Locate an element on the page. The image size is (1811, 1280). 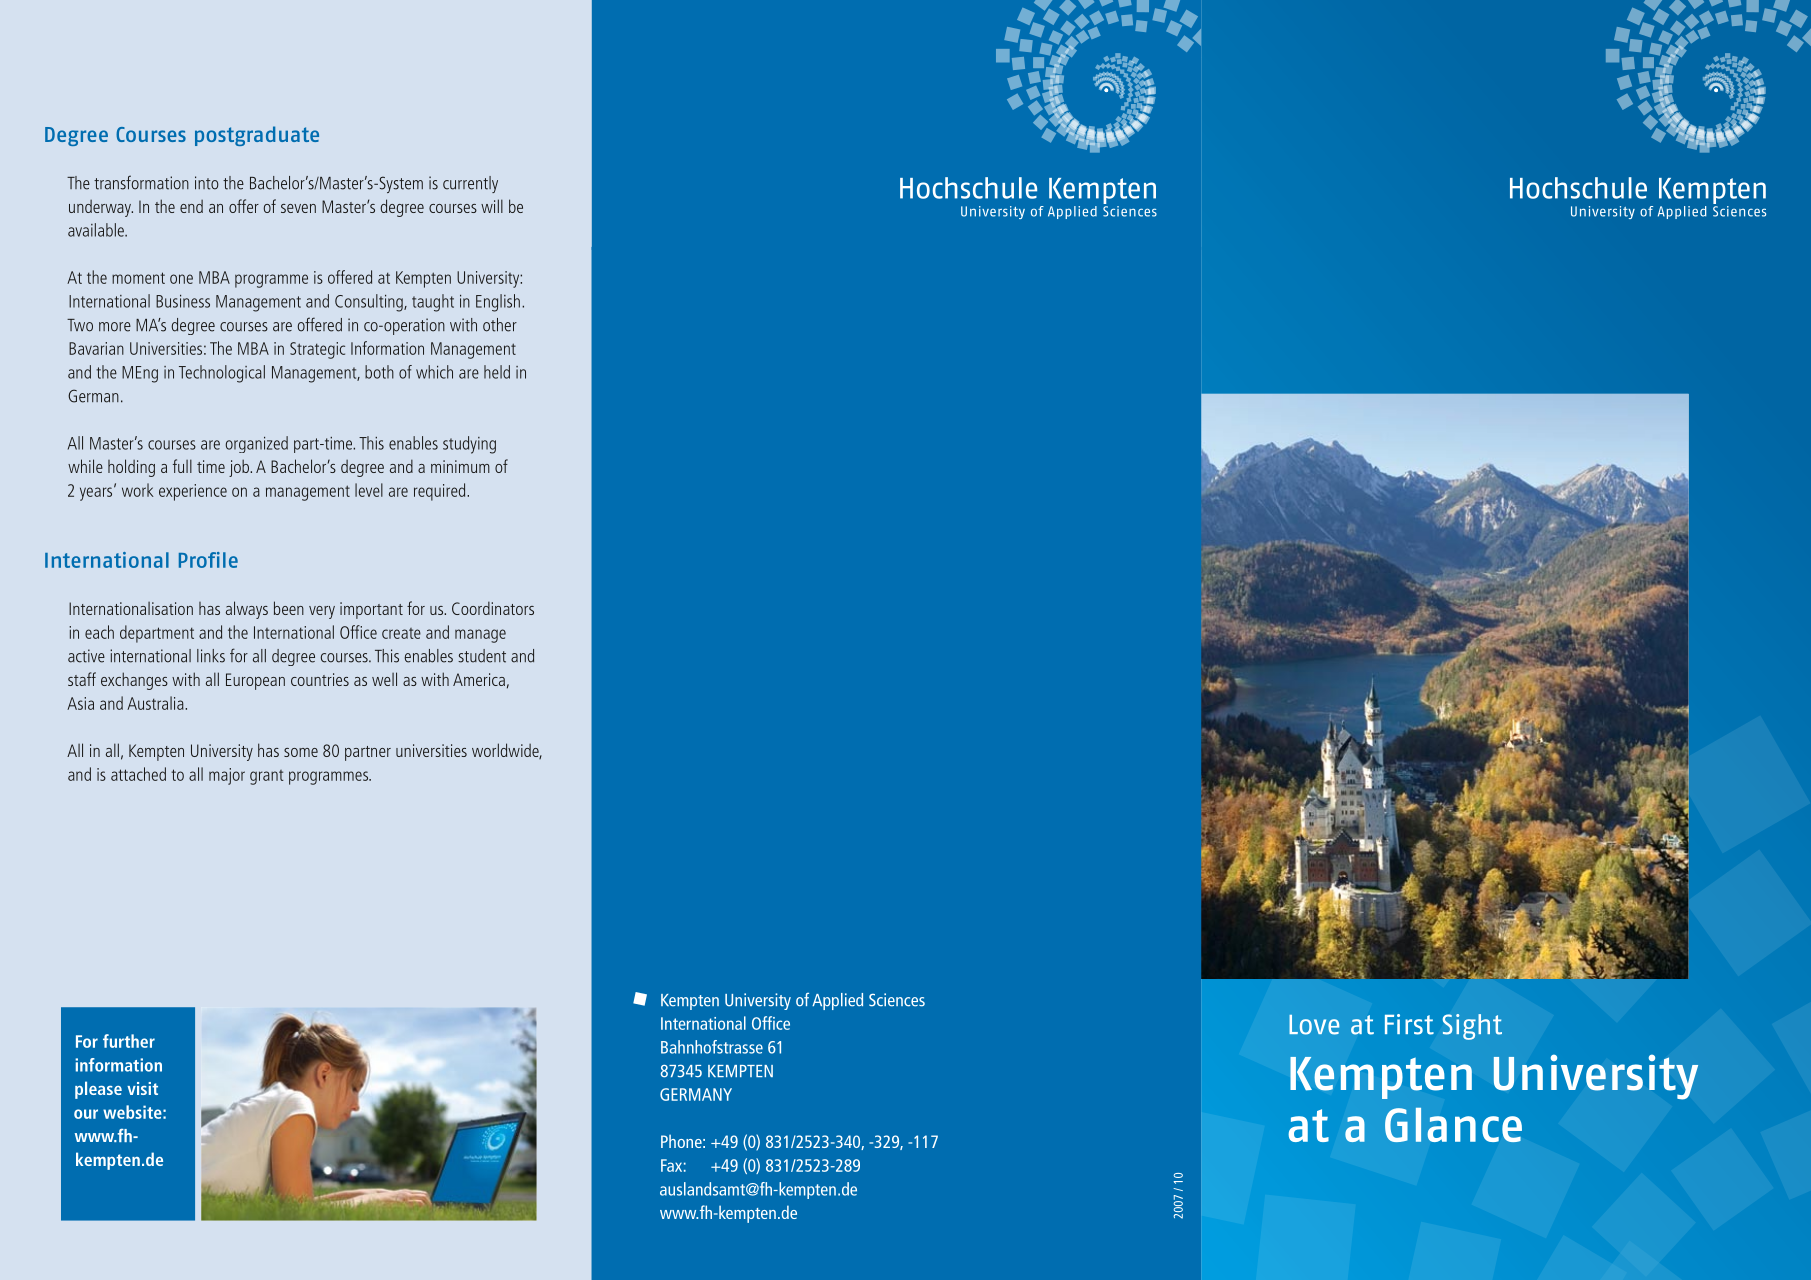
visit is located at coordinates (142, 1088).
